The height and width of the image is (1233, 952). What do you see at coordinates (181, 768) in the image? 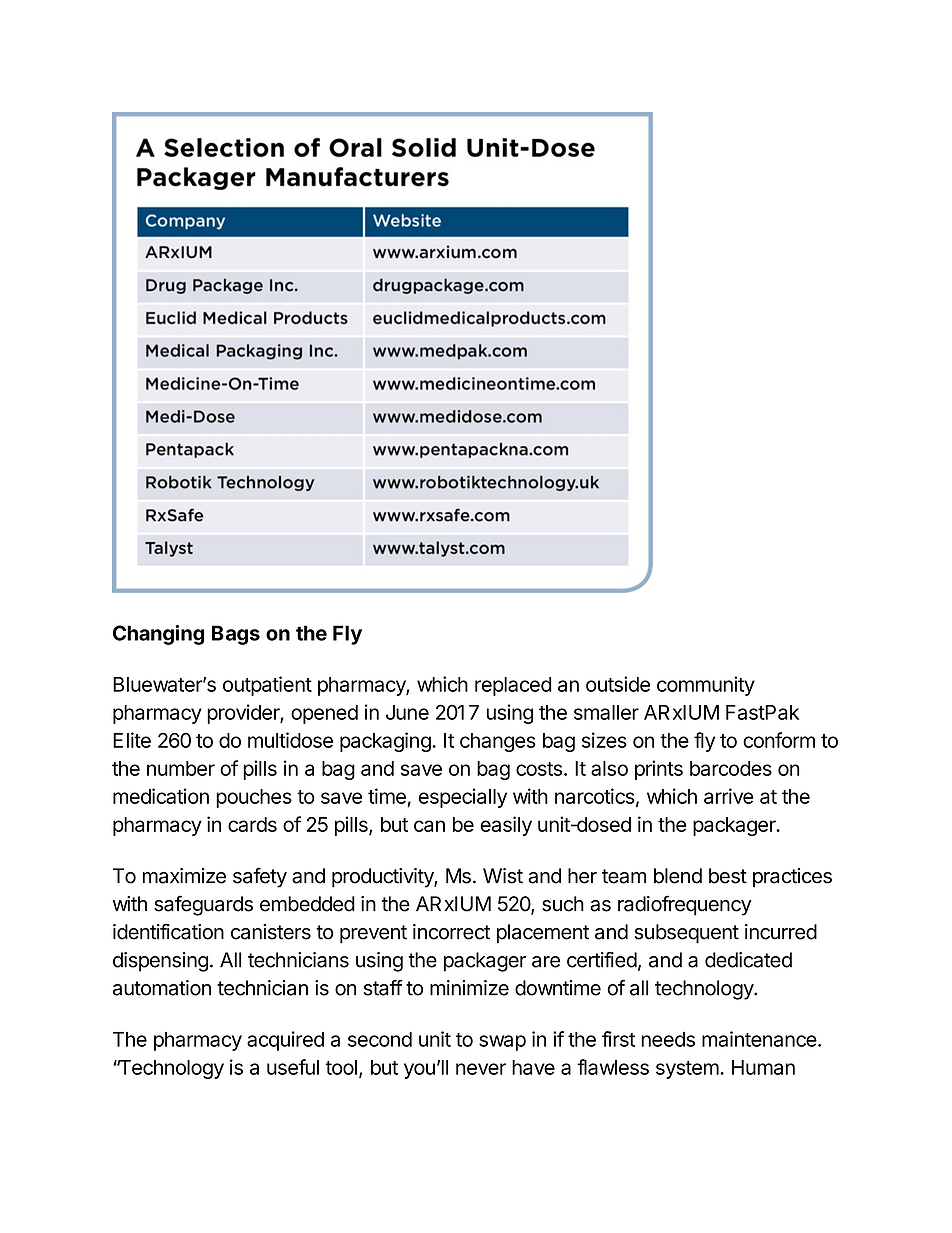
I see `number` at bounding box center [181, 768].
